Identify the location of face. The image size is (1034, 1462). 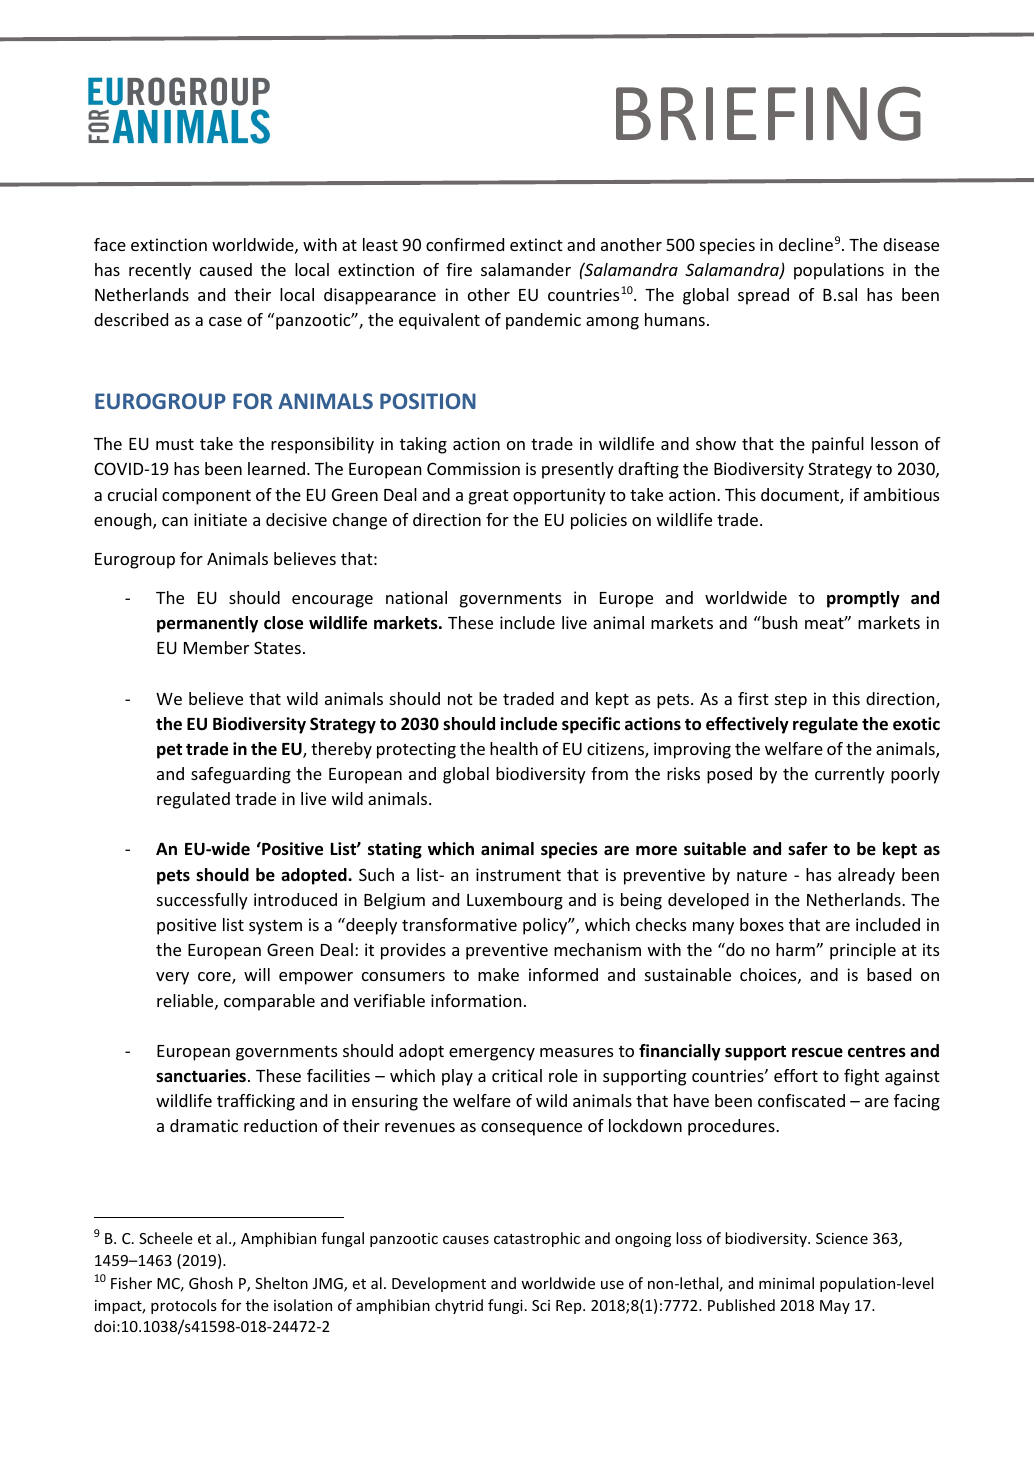
(110, 244).
